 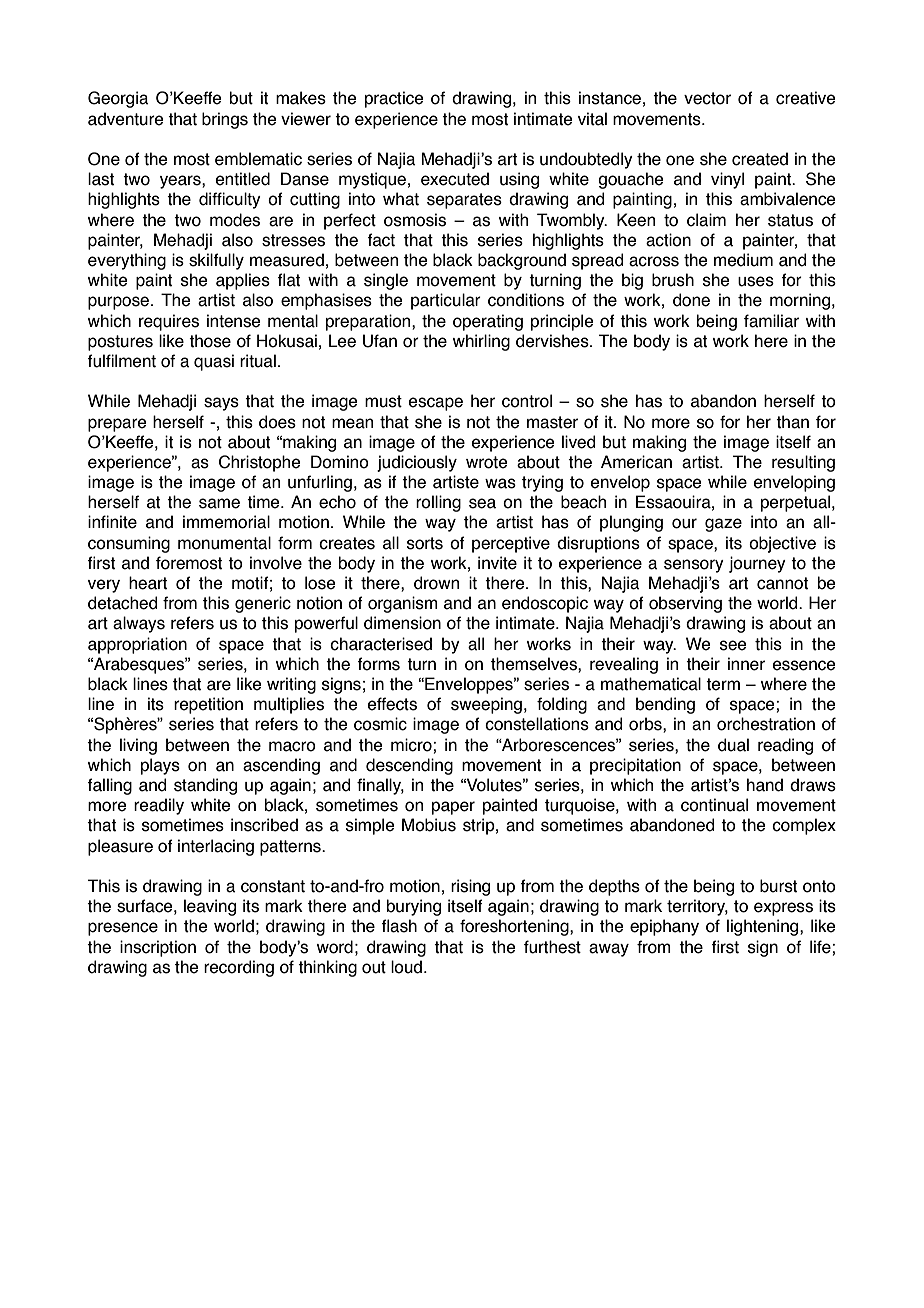 What do you see at coordinates (158, 948) in the image?
I see `inscription` at bounding box center [158, 948].
